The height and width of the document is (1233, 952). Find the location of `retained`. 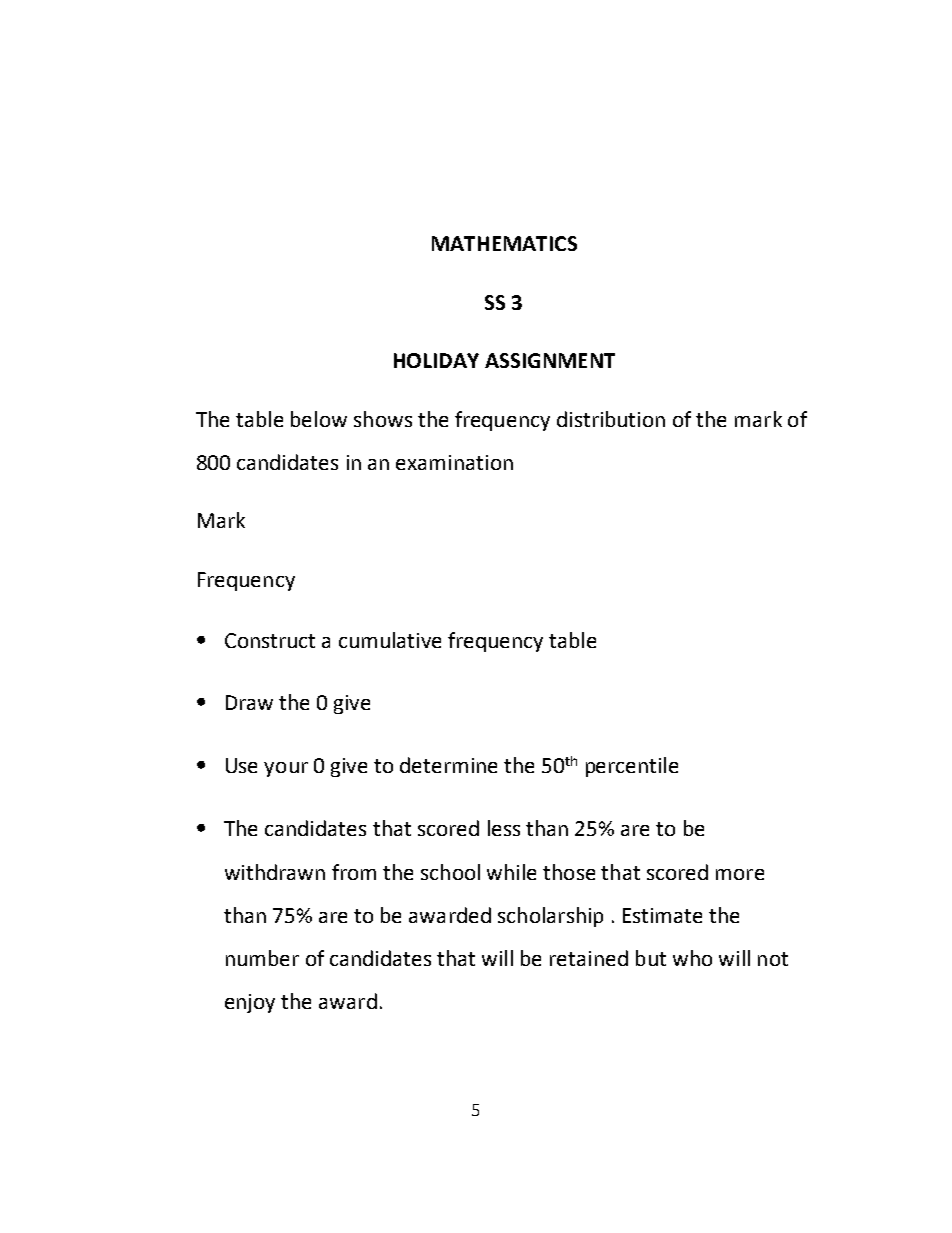

retained is located at coordinates (589, 958).
